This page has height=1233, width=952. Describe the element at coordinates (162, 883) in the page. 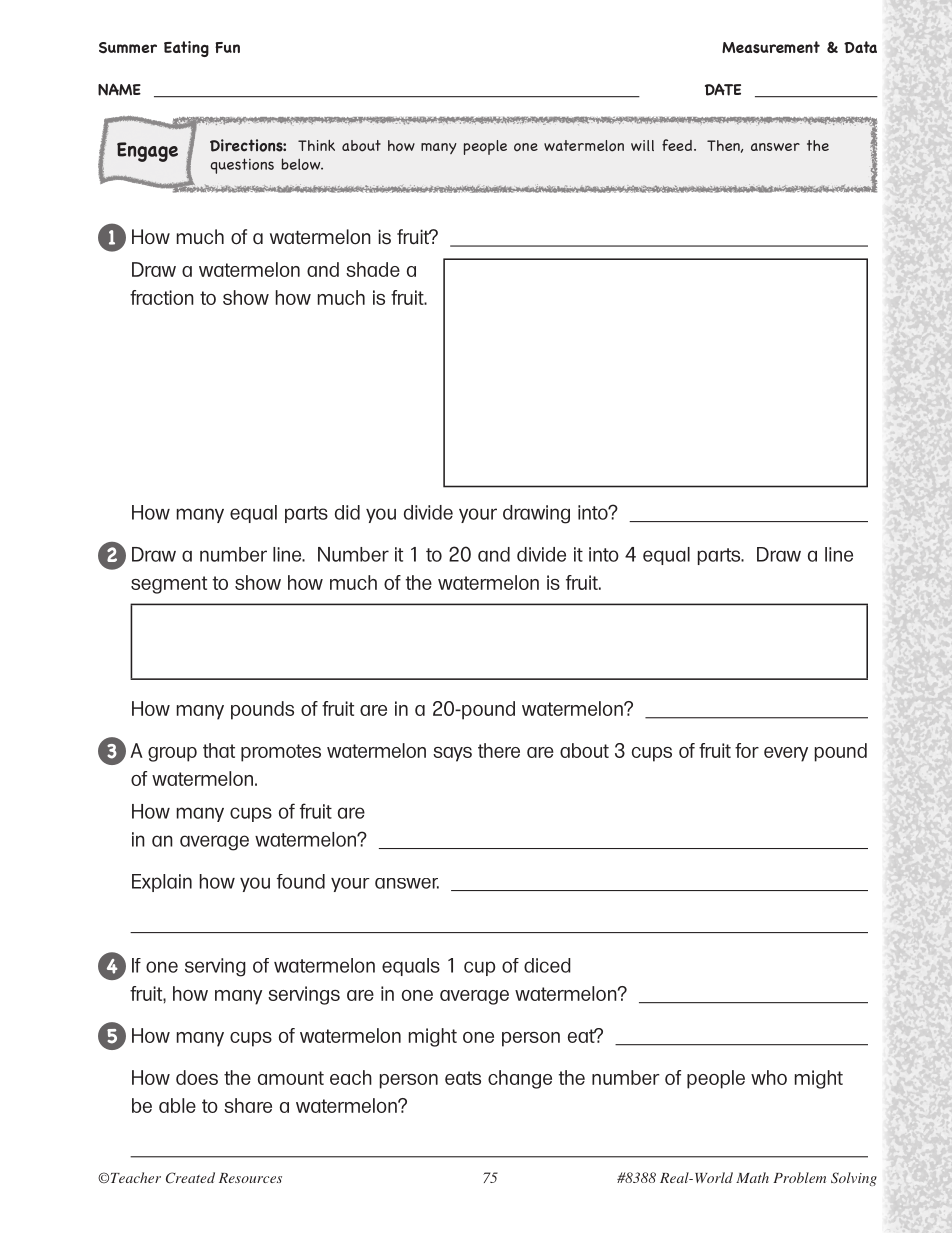

I see `Explain` at that location.
